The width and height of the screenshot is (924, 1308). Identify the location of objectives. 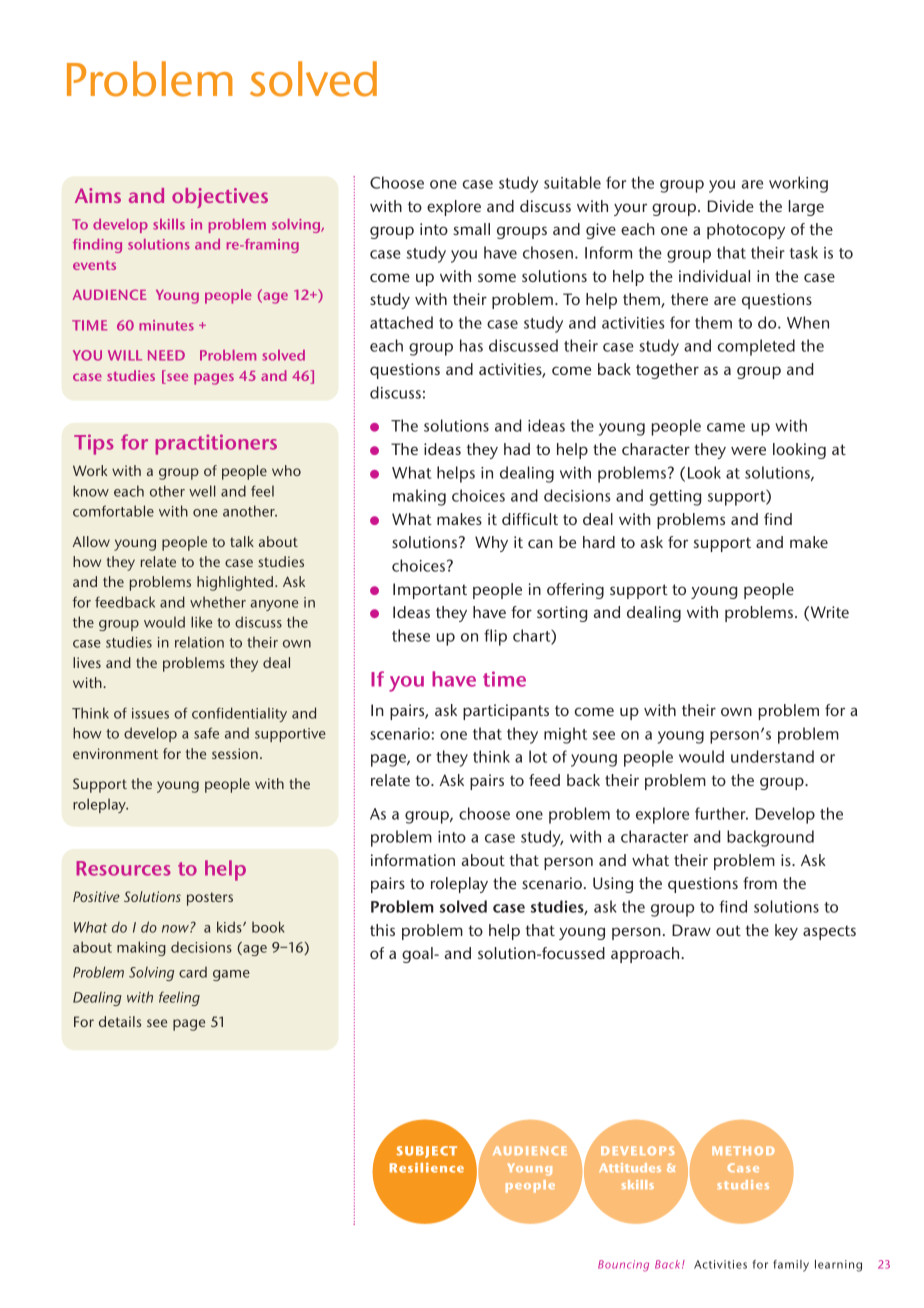
(220, 198).
